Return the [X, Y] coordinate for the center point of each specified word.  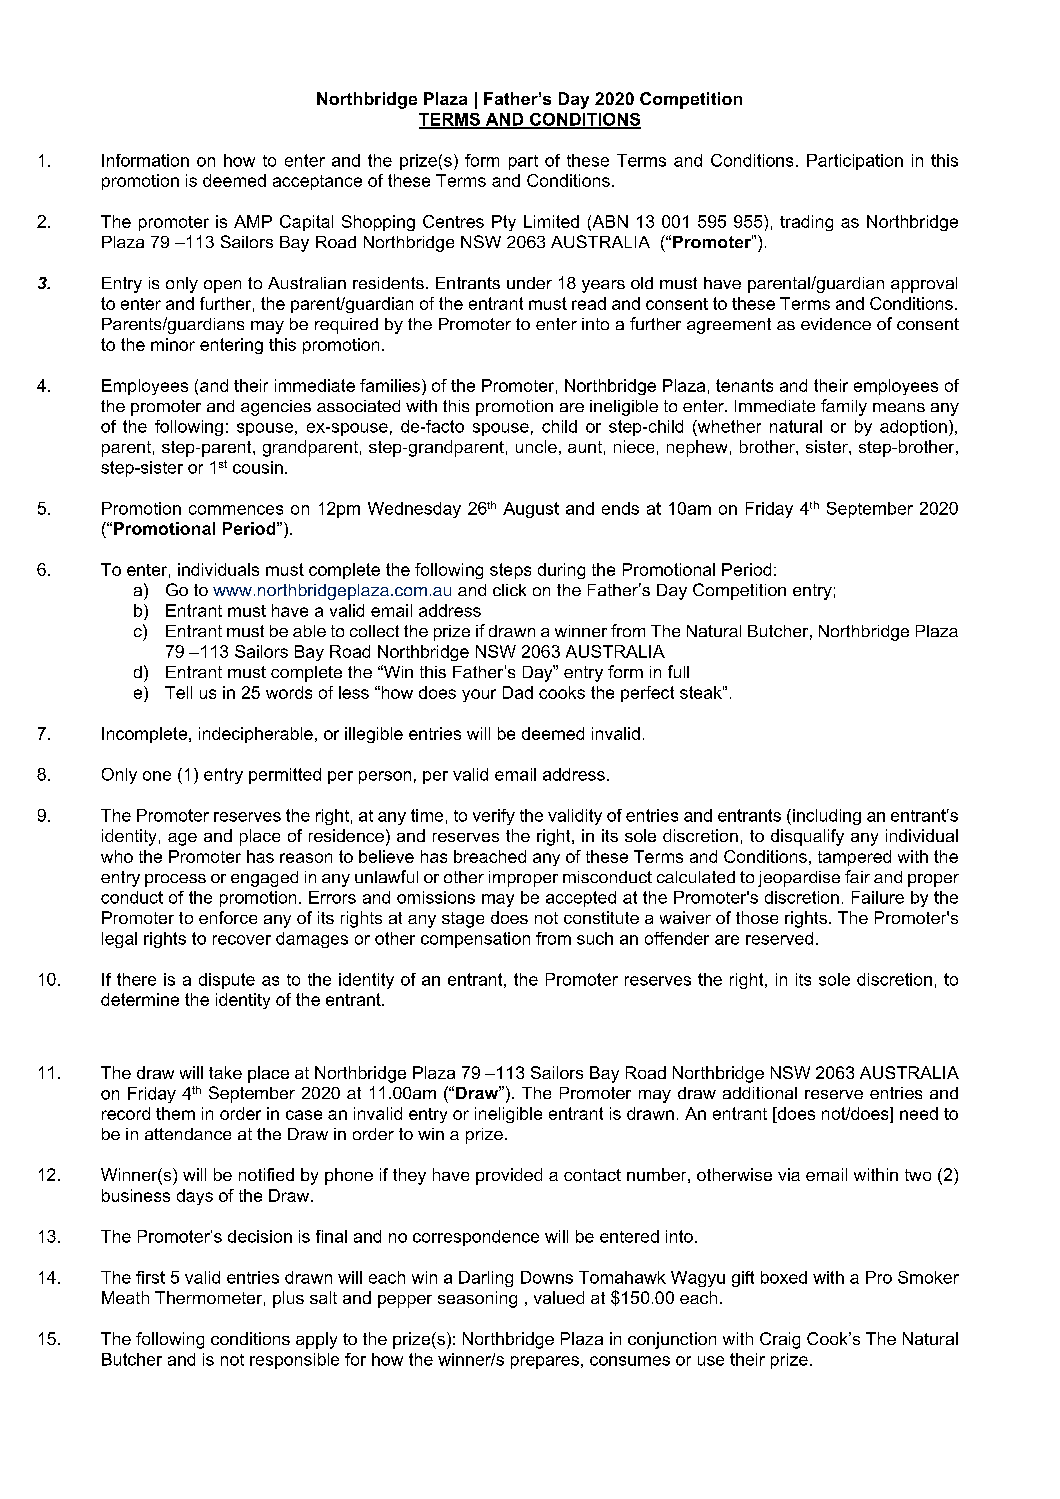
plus [288, 1299]
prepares [545, 1362]
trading [806, 223]
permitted [285, 776]
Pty [504, 223]
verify [494, 817]
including [827, 817]
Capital [306, 223]
